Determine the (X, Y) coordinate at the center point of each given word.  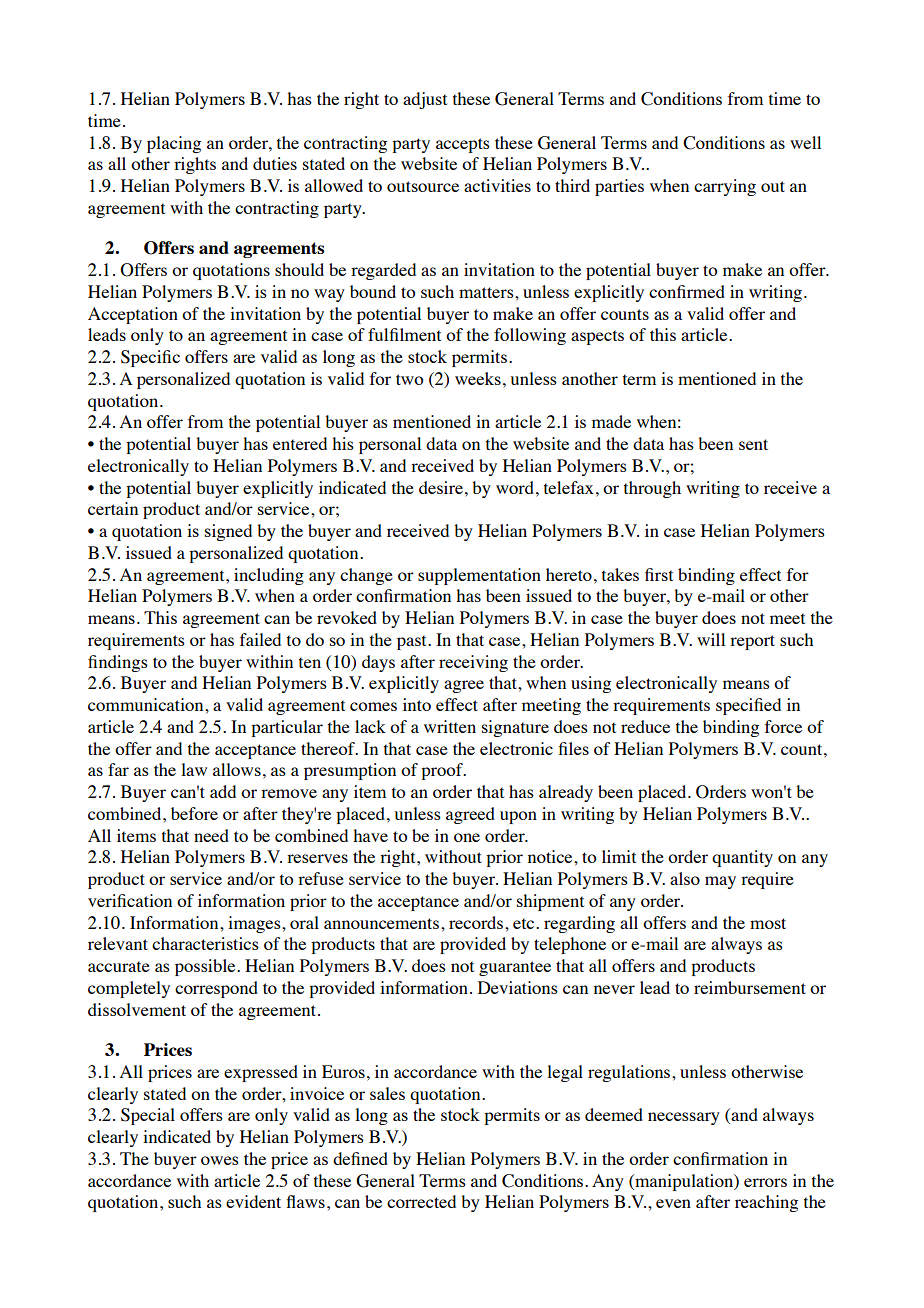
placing (174, 144)
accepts (463, 145)
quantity (742, 858)
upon (518, 817)
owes (220, 1160)
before (194, 813)
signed (228, 532)
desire (441, 487)
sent (753, 444)
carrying (725, 187)
